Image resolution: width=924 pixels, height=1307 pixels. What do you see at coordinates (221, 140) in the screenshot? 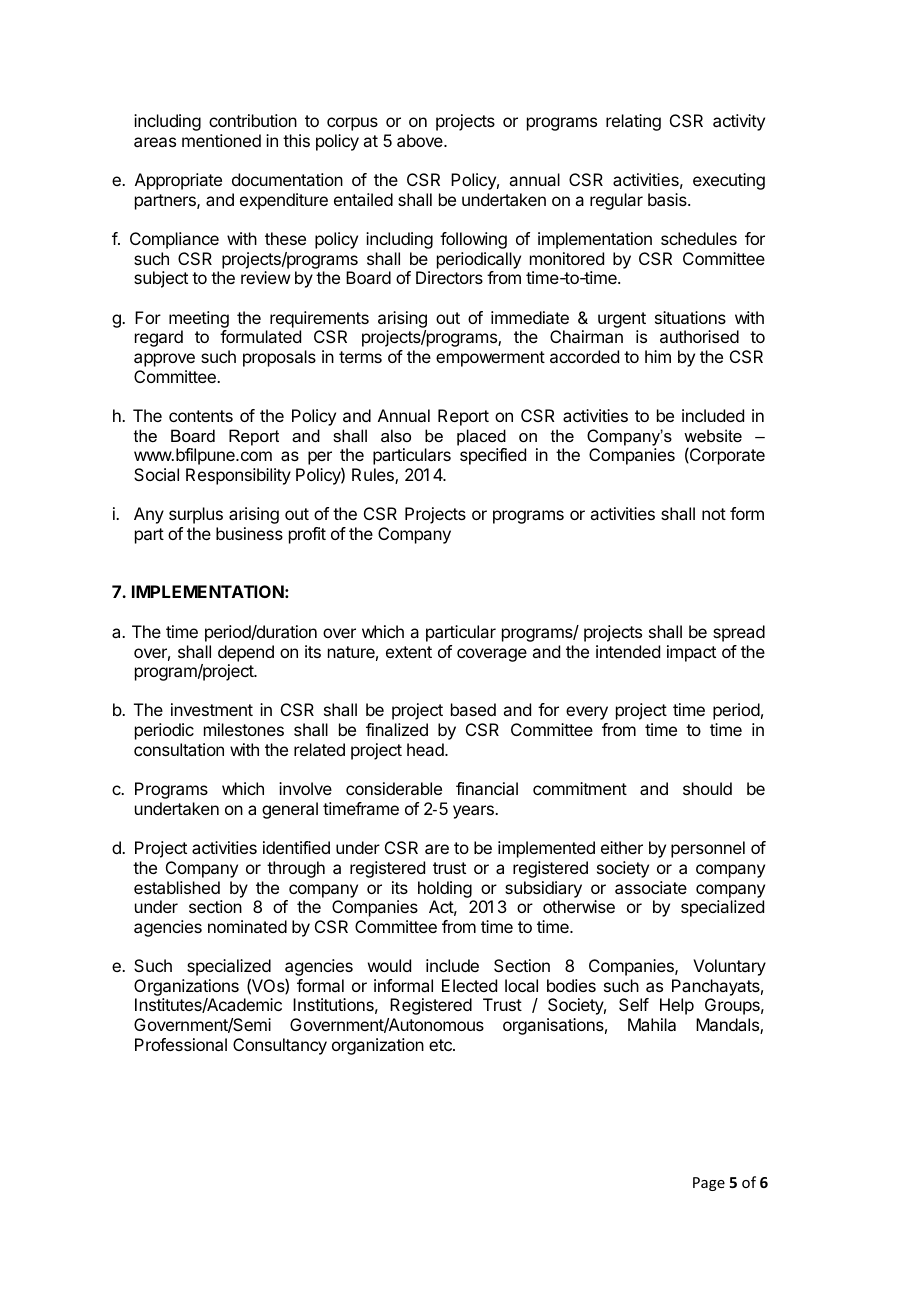
I see `mentioned` at bounding box center [221, 140].
